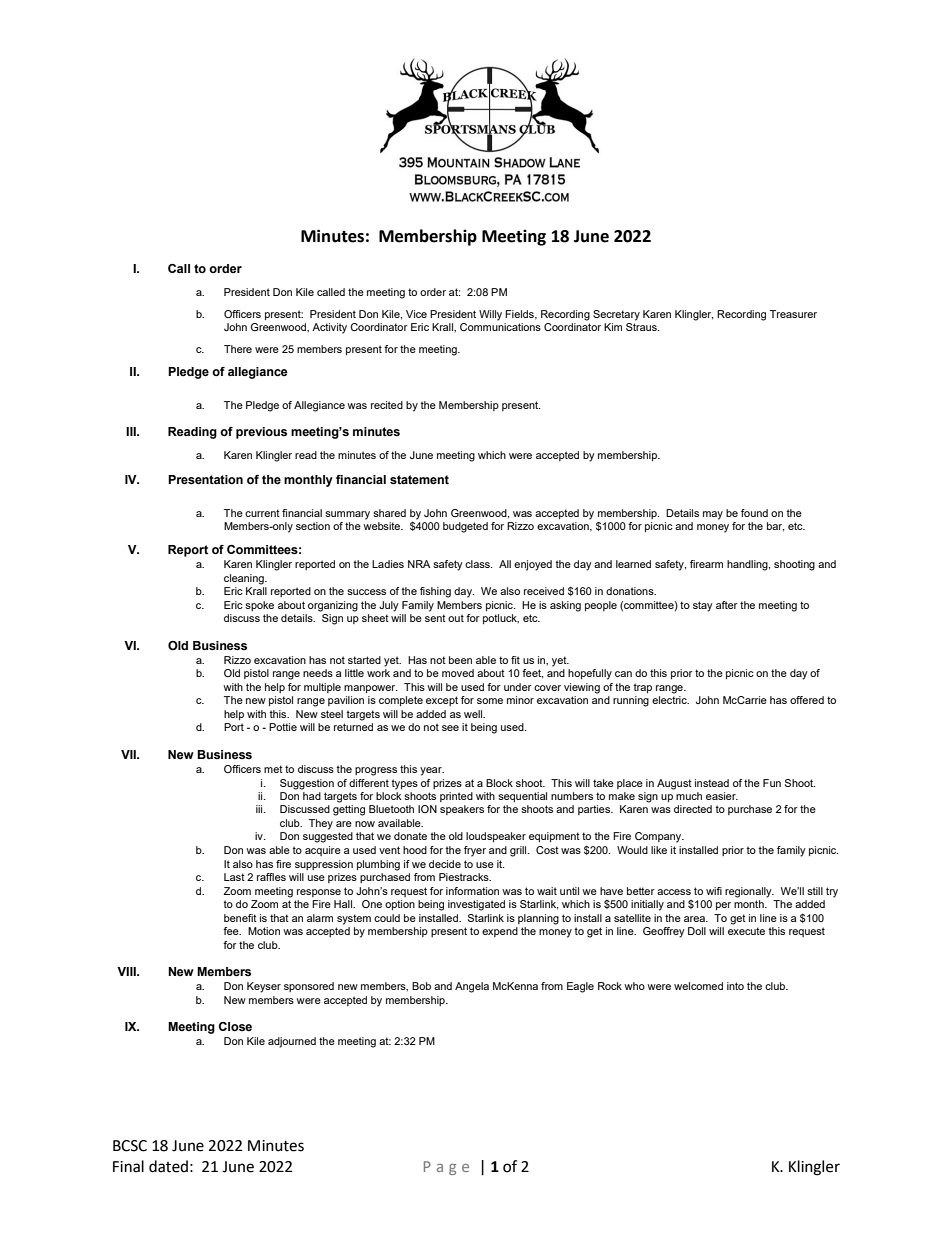 The width and height of the screenshot is (952, 1233). I want to click on Communications, so click(500, 325).
